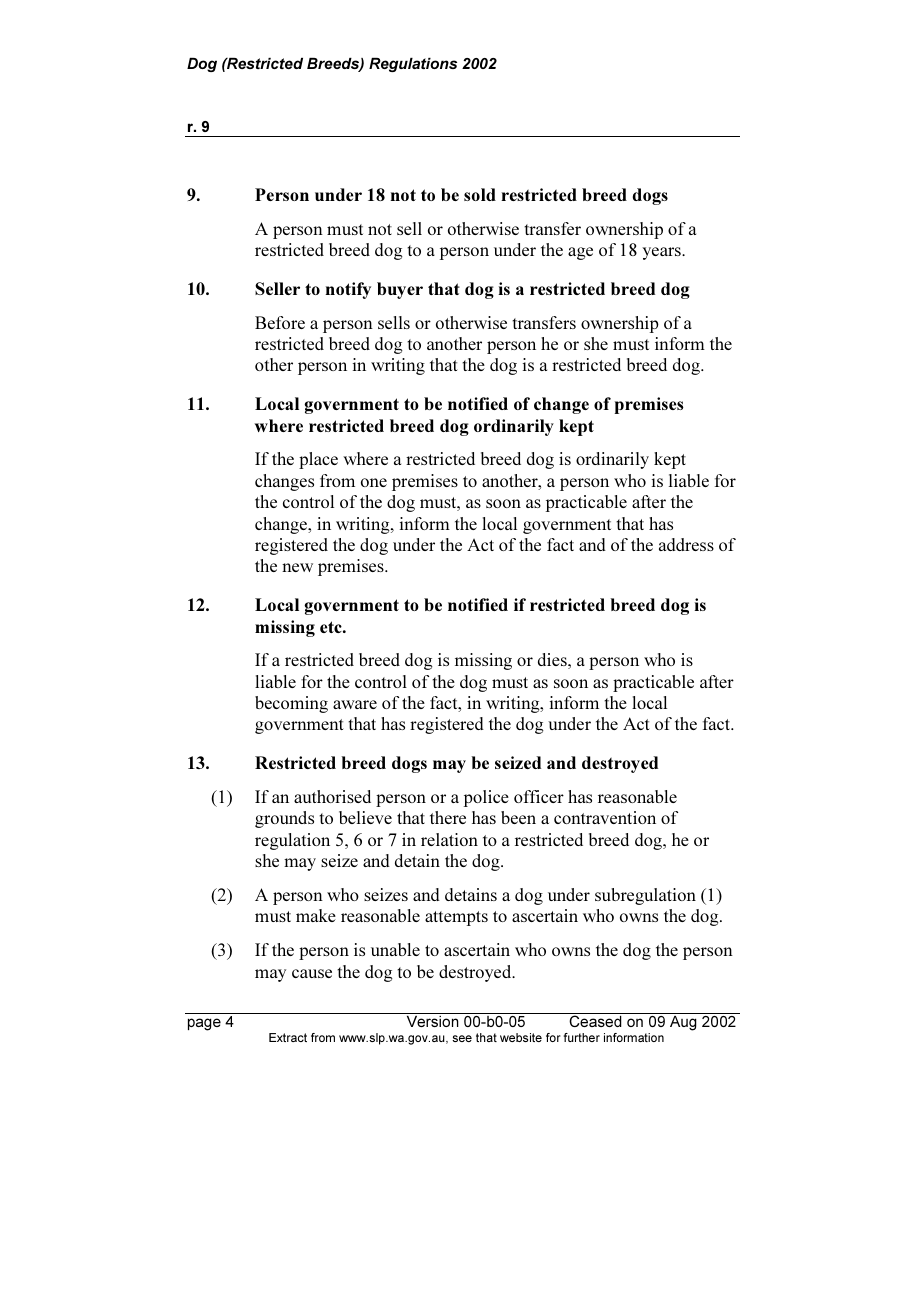  I want to click on Extract, so click(288, 1037).
